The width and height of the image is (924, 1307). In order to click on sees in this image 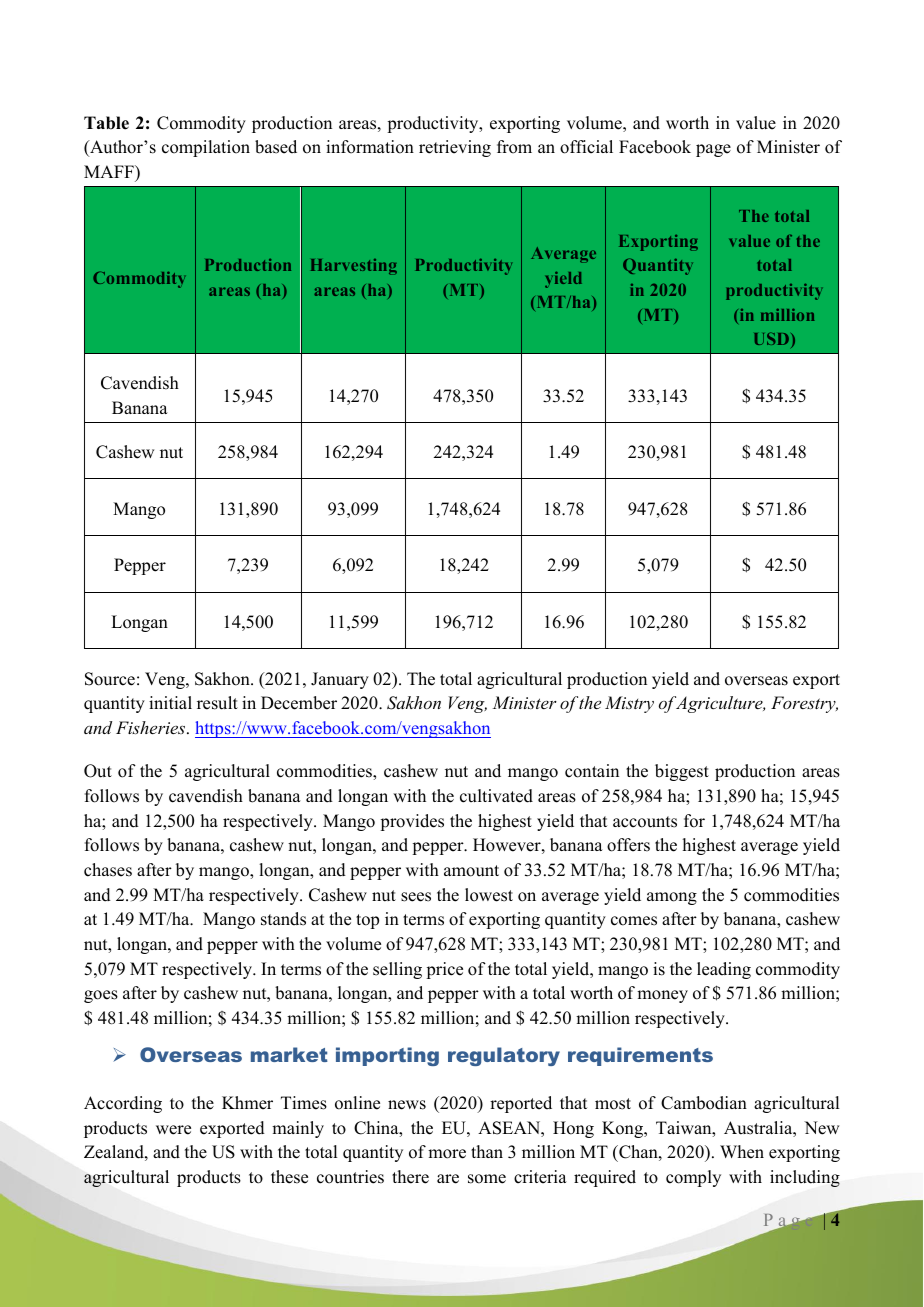, I will do `click(416, 897)`.
